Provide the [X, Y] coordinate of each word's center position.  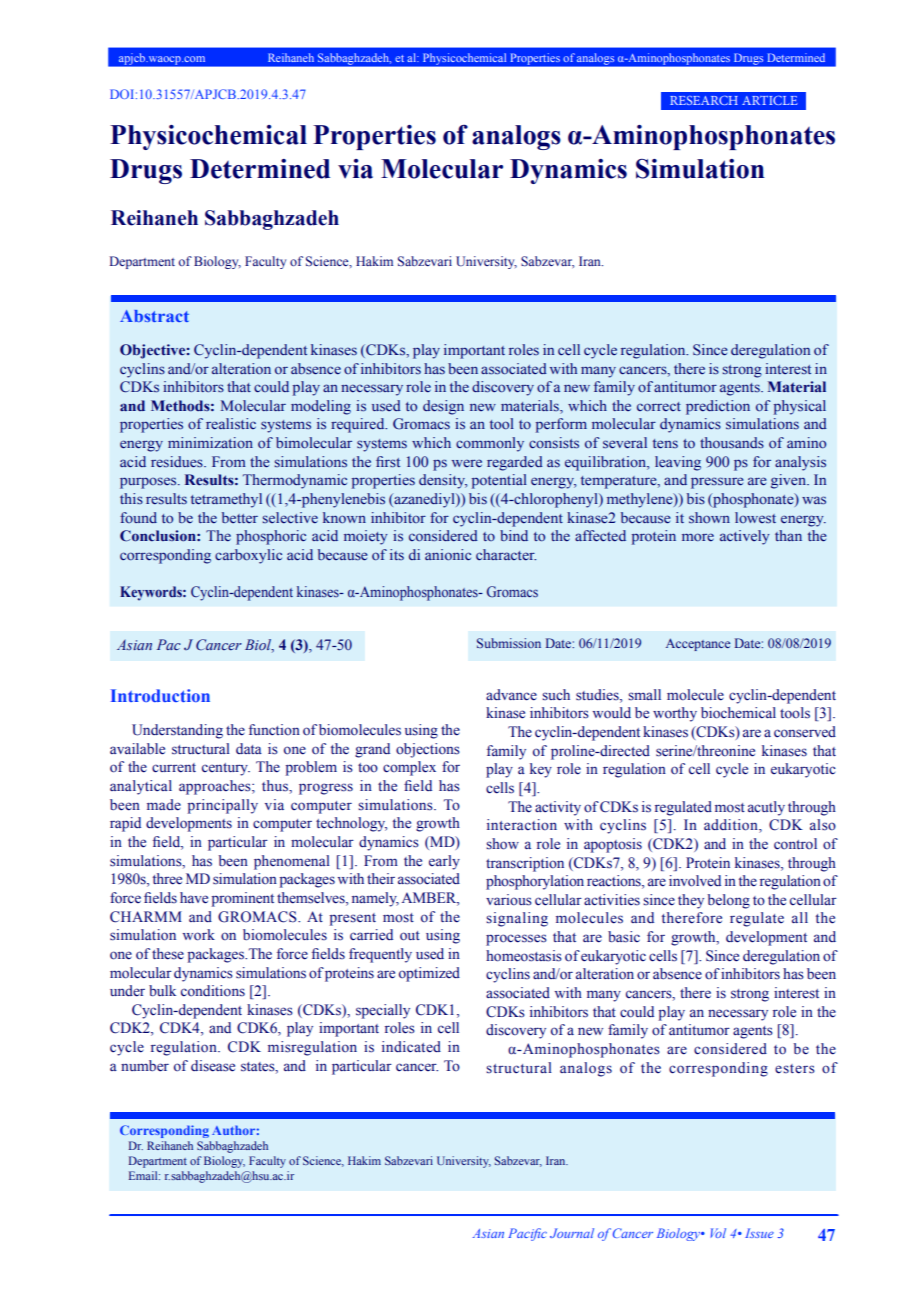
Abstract [154, 316]
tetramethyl [226, 500]
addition [732, 826]
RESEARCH [704, 100]
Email [144, 1175]
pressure [717, 483]
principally [223, 806]
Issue [759, 1233]
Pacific [527, 1234]
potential [499, 481]
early [444, 862]
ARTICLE [770, 100]
